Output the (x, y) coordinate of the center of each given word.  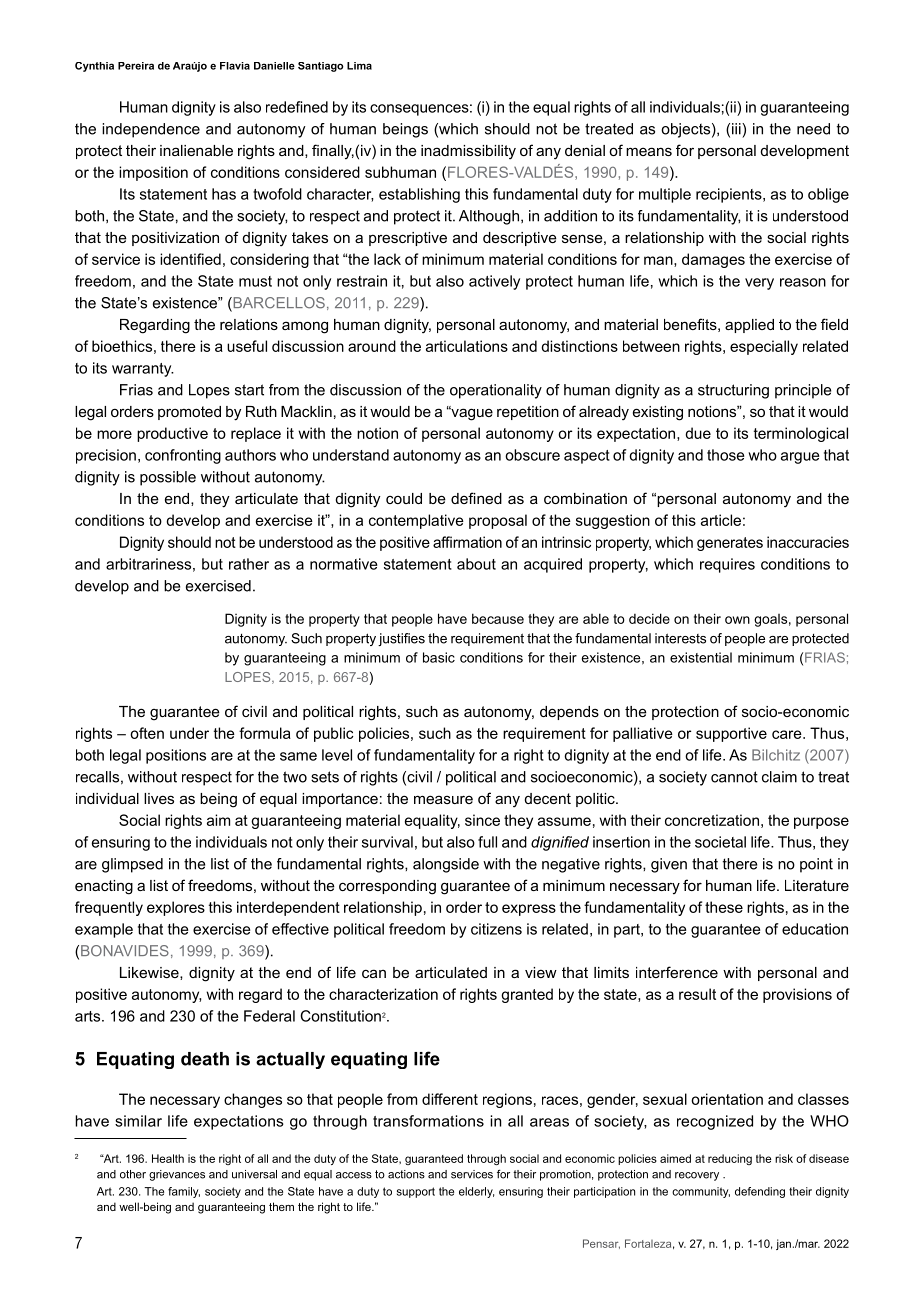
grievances (177, 1175)
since (482, 820)
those (725, 455)
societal (720, 842)
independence (151, 130)
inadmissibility (468, 152)
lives (159, 798)
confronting (183, 456)
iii (737, 129)
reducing (730, 1159)
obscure (532, 455)
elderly (476, 1192)
